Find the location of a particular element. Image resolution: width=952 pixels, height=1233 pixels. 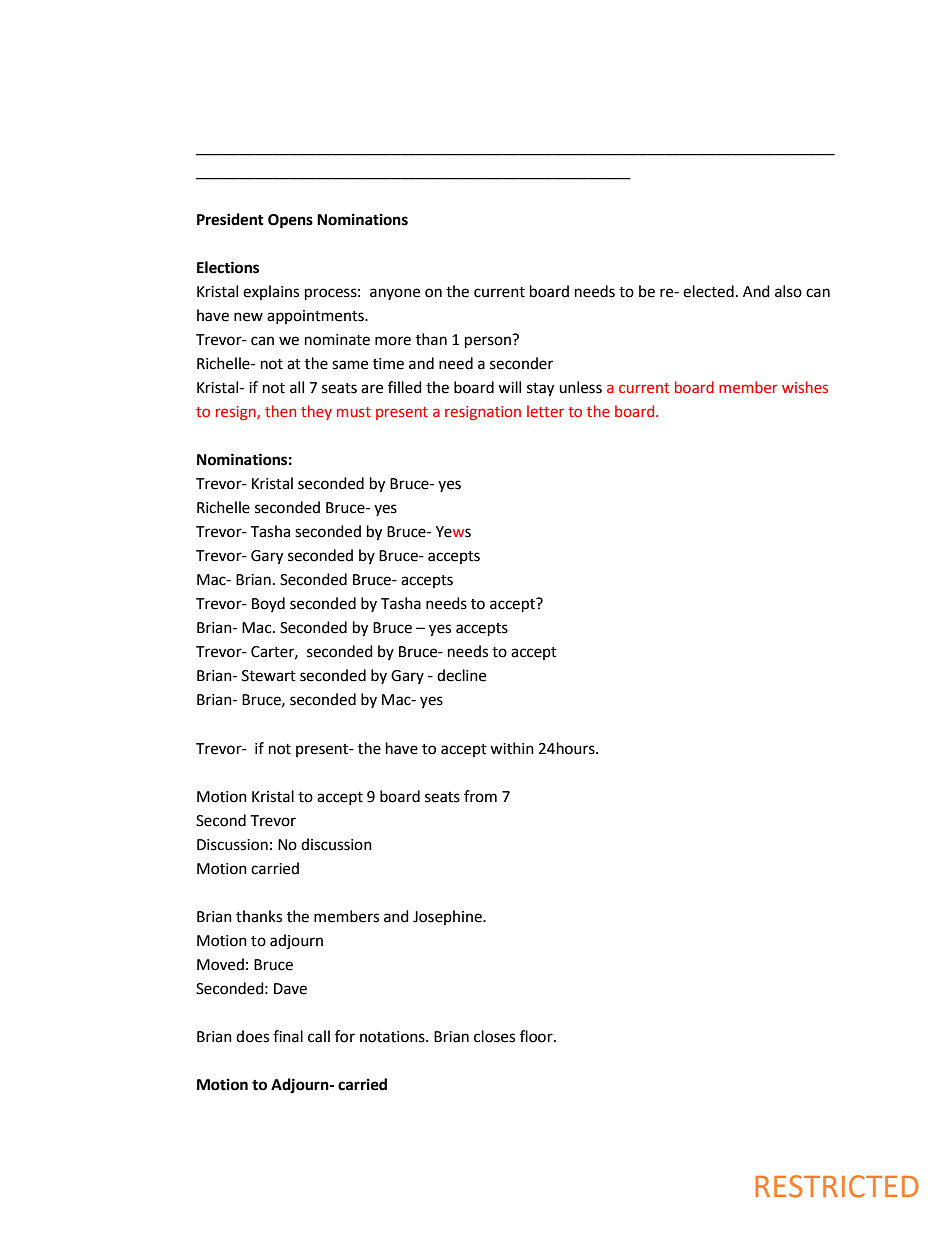

final is located at coordinates (288, 1036).
